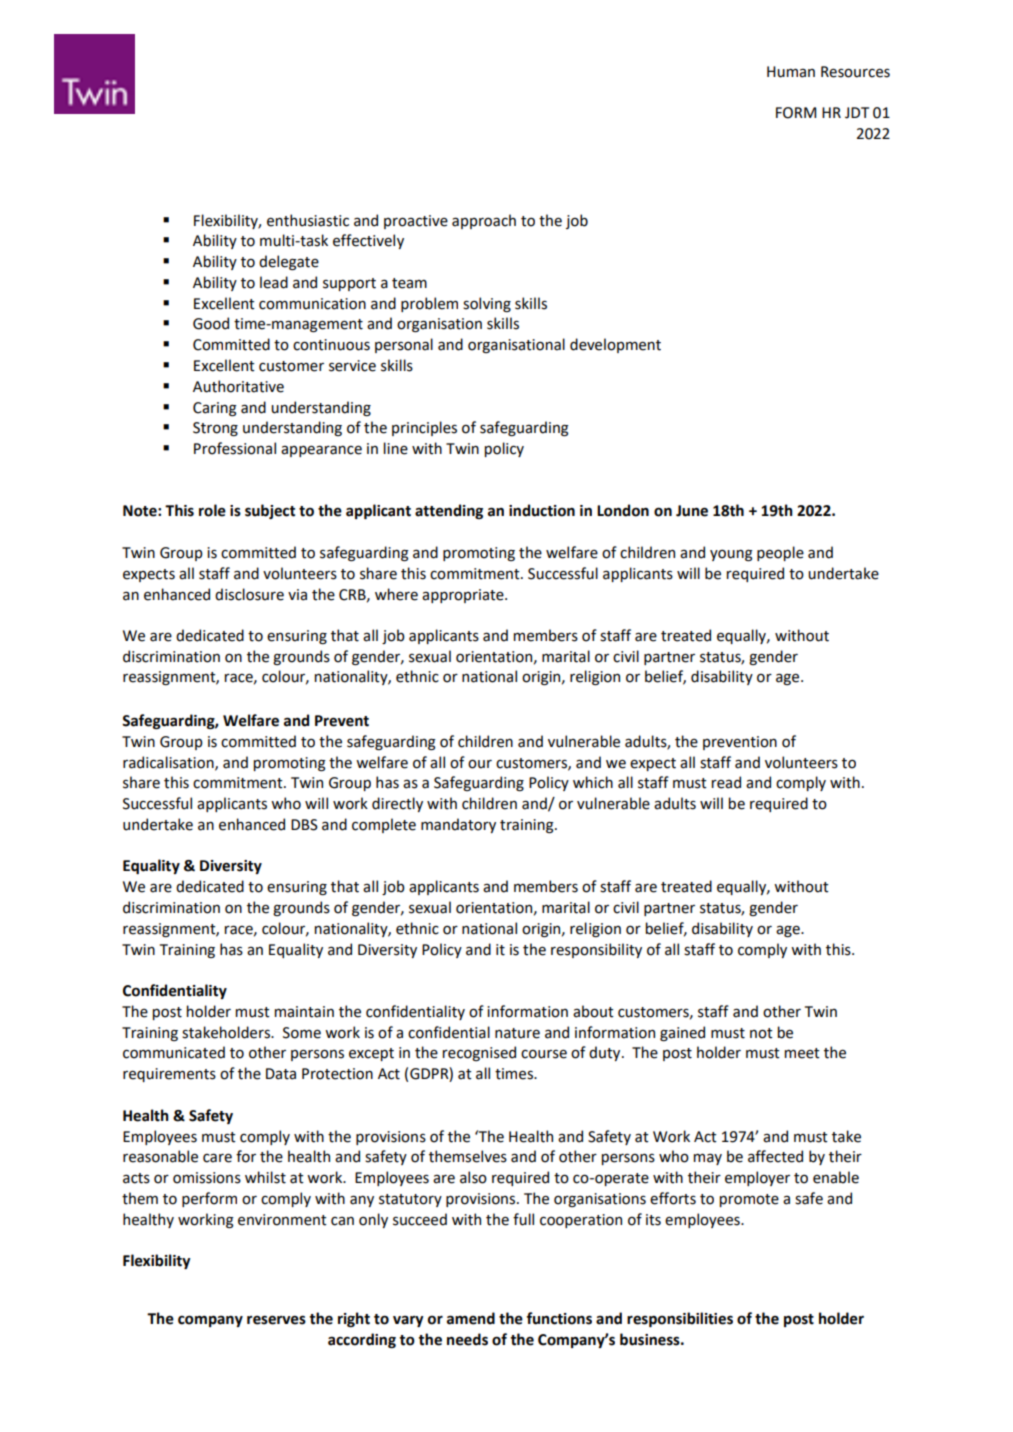 This document has height=1432, width=1013. Describe the element at coordinates (464, 596) in the document. I see `appropriate` at that location.
